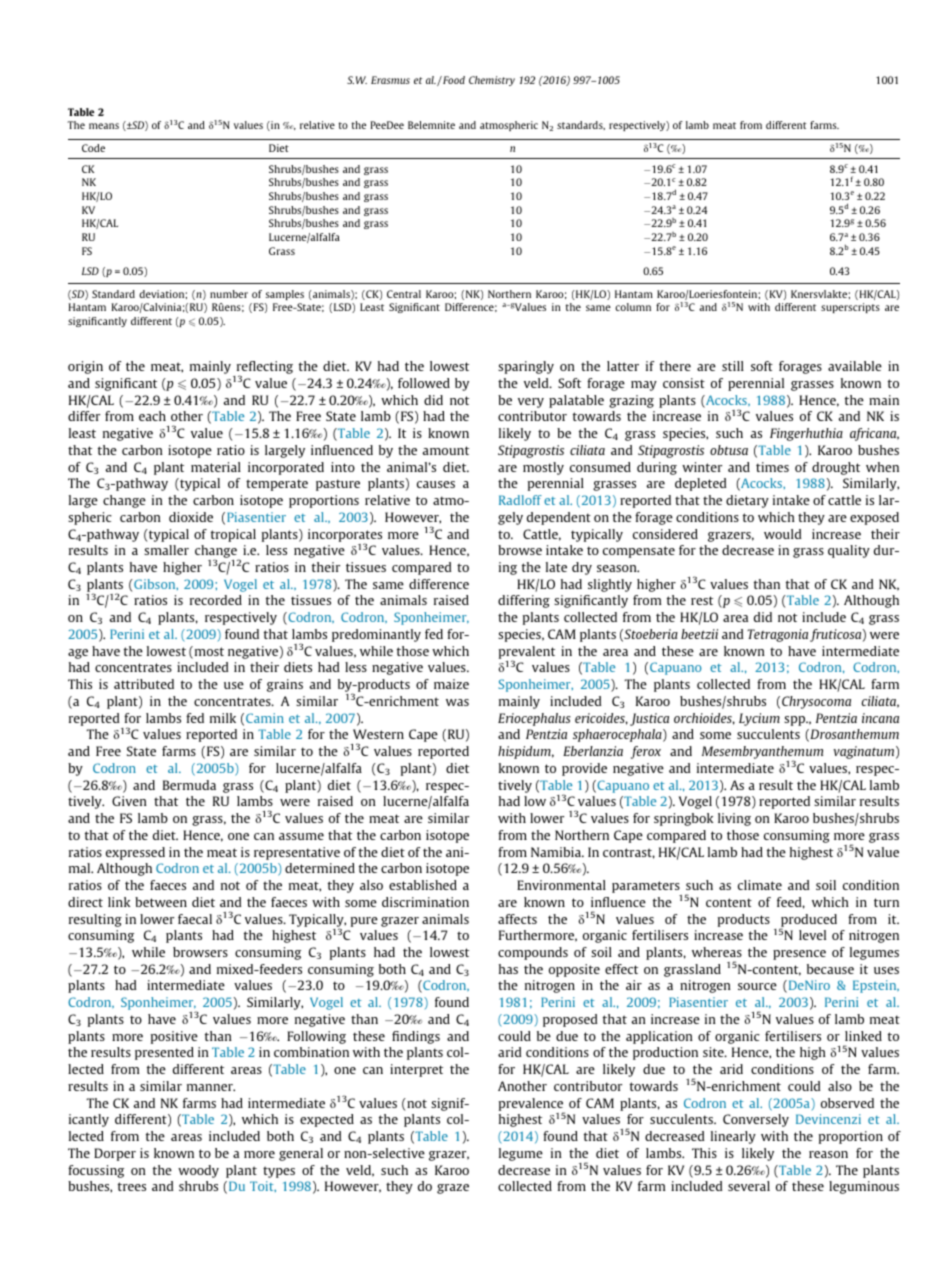 The height and width of the screenshot is (1270, 952). Describe the element at coordinates (152, 416) in the screenshot. I see `each` at that location.
